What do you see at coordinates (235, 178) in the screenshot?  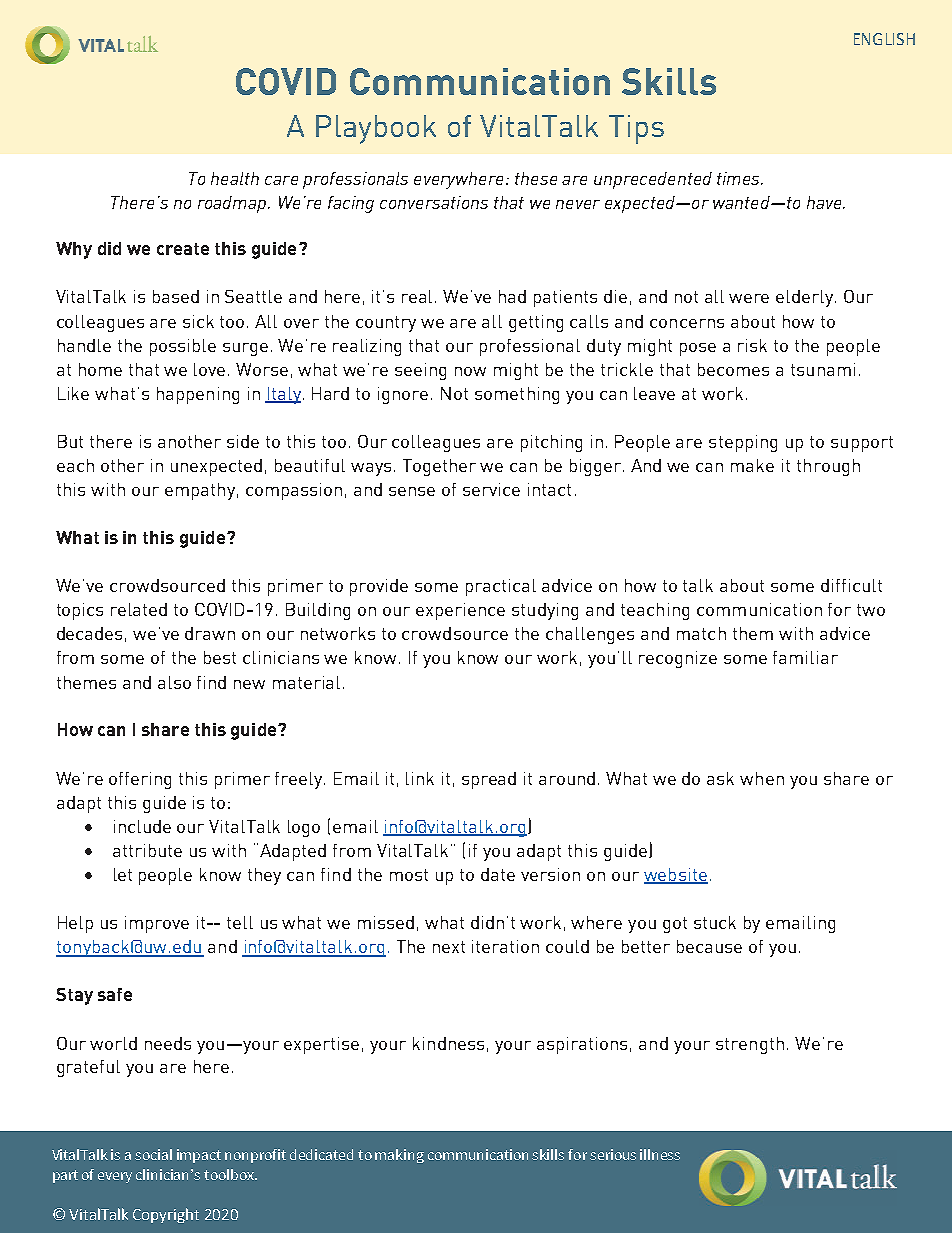 I see `health` at bounding box center [235, 178].
